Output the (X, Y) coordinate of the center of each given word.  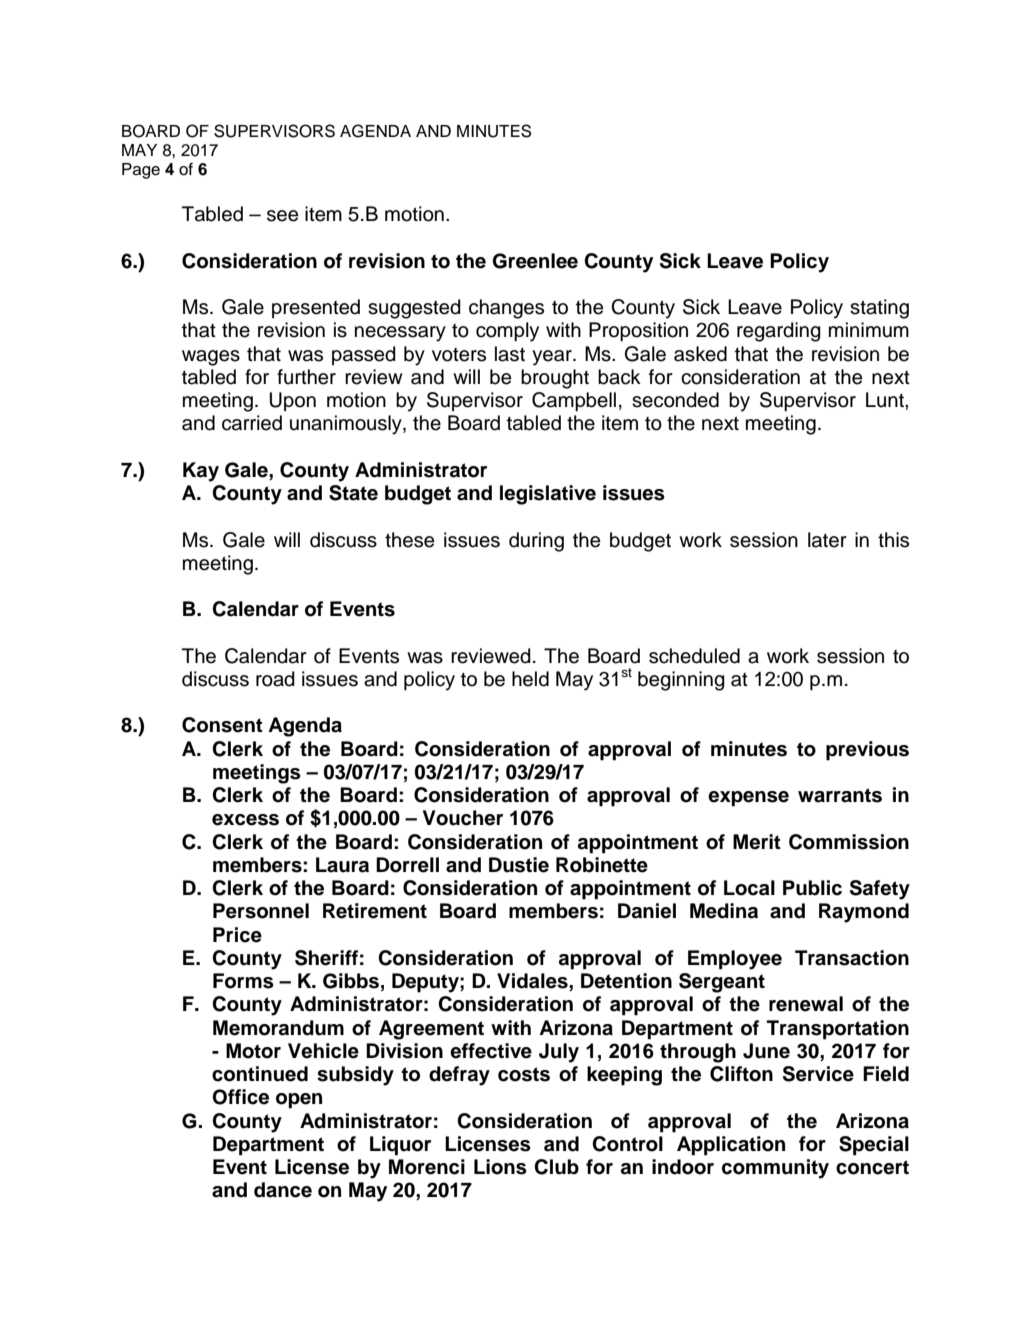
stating (879, 309)
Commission (849, 842)
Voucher (463, 818)
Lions (500, 1167)
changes (506, 309)
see (282, 216)
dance (283, 1190)
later (827, 540)
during (536, 542)
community (775, 1169)
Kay (201, 472)
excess (245, 820)
